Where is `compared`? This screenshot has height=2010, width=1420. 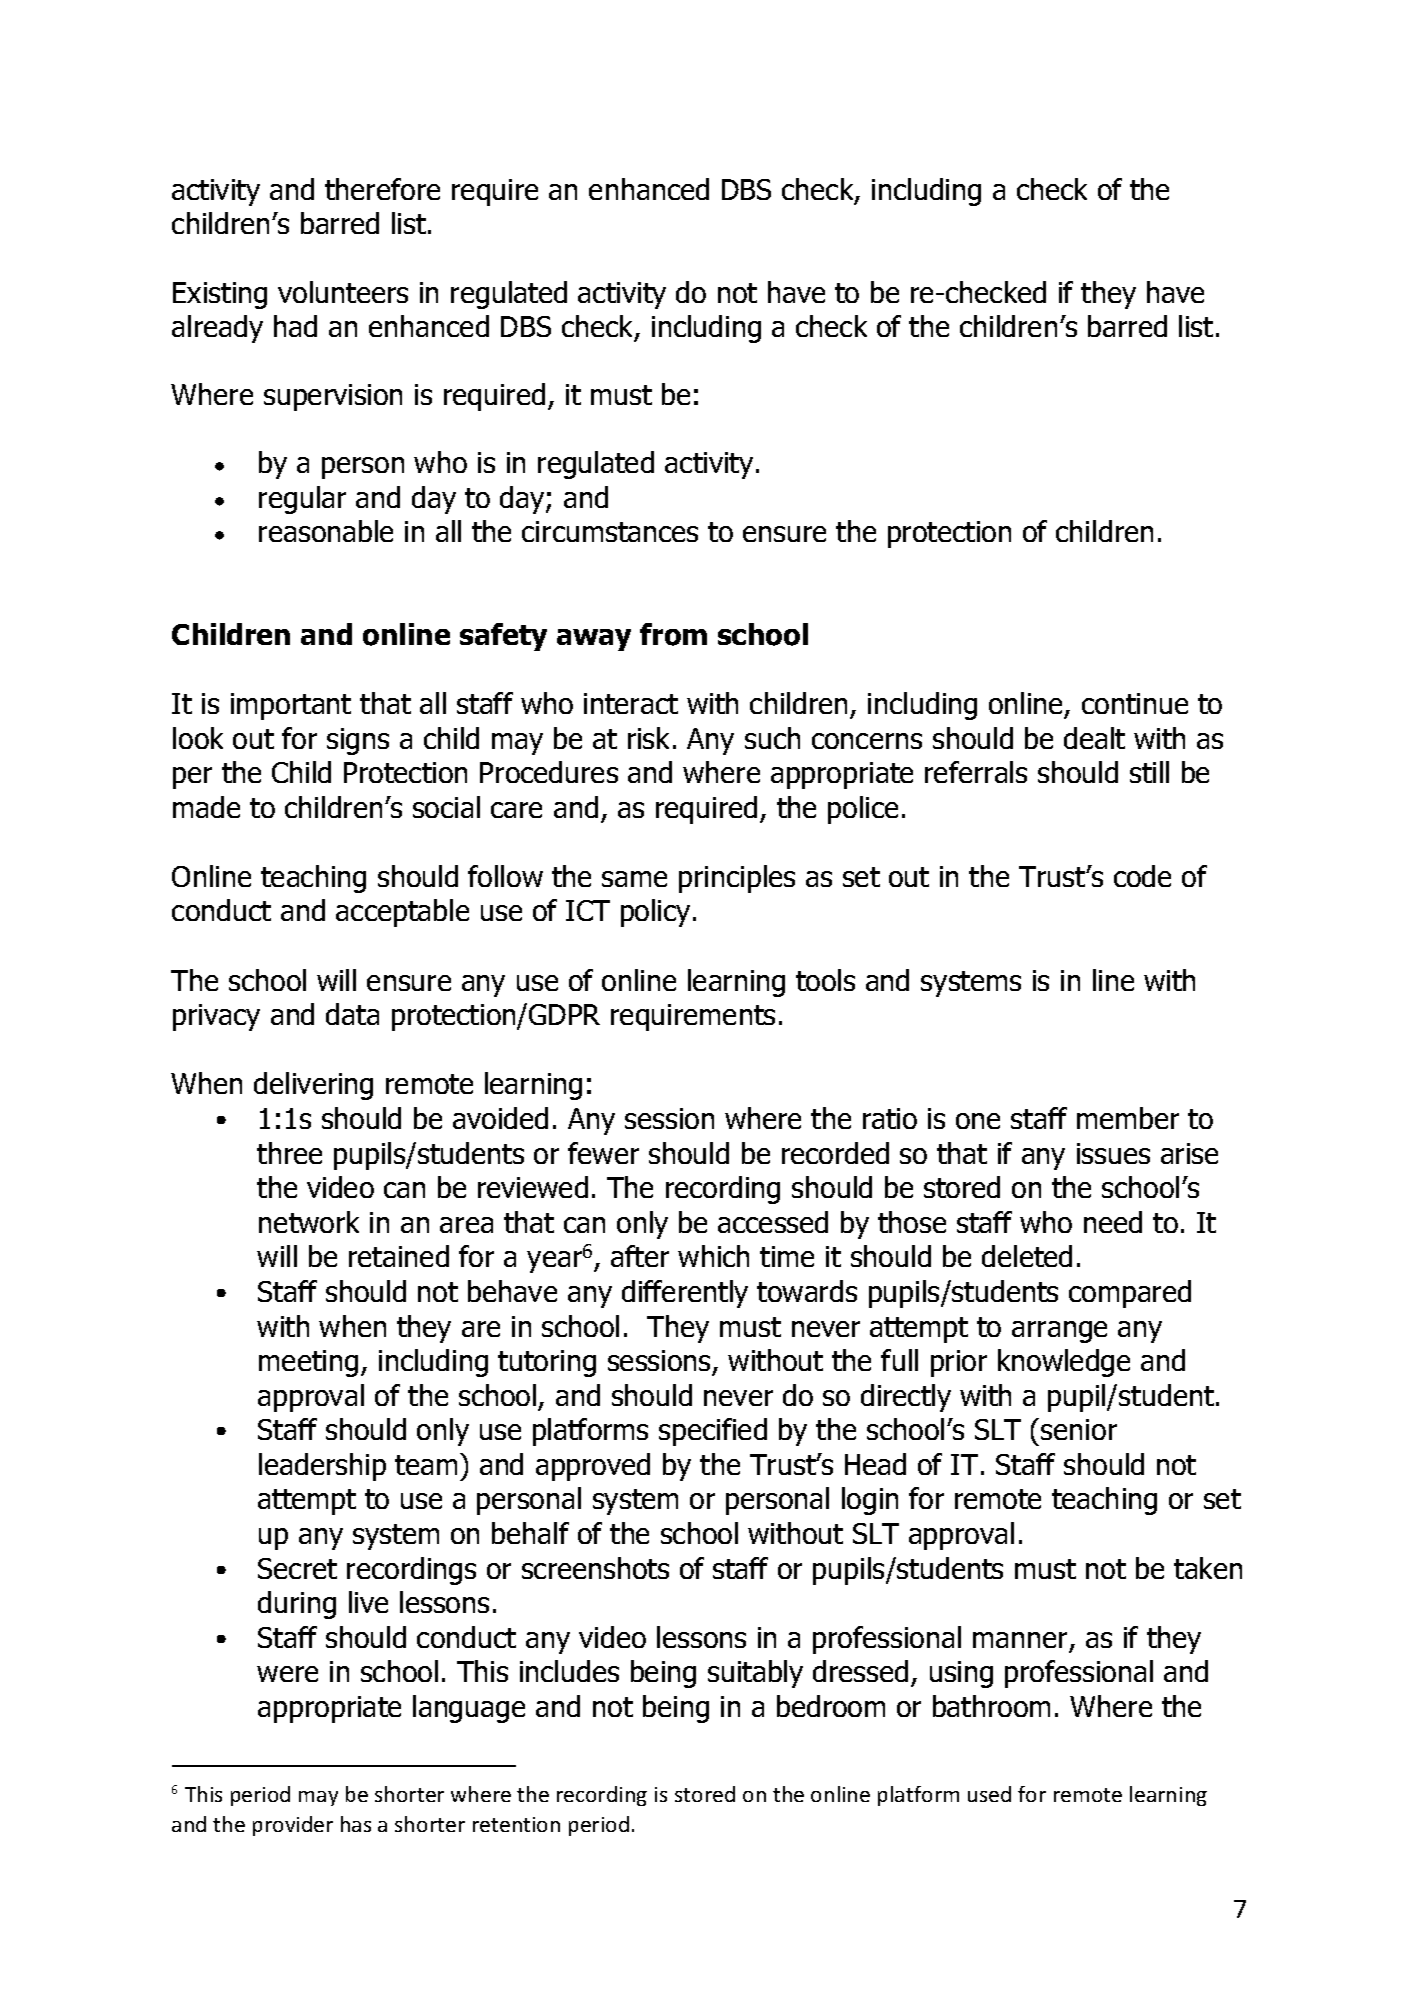 compared is located at coordinates (1130, 1294).
